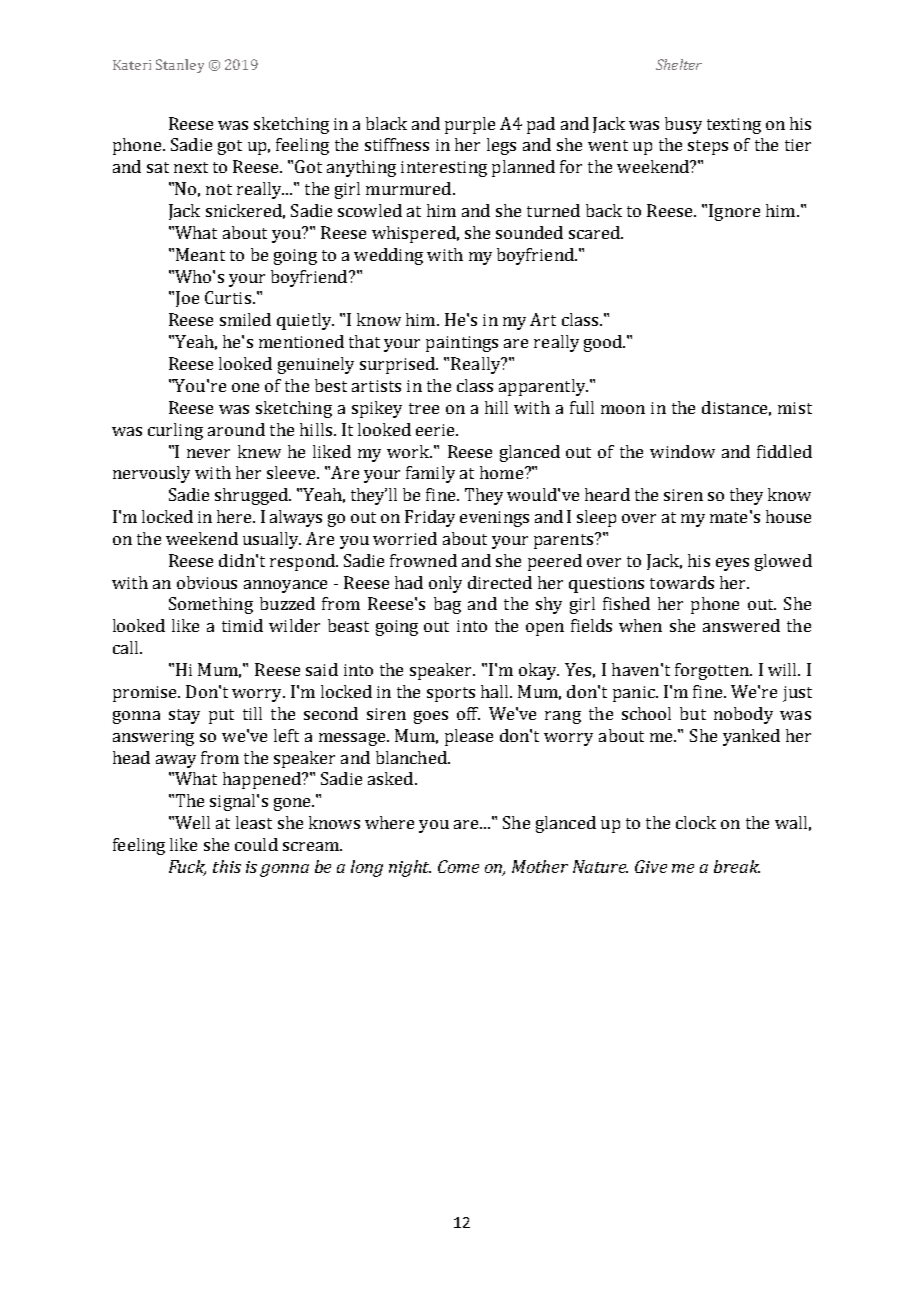  Describe the element at coordinates (180, 66) in the screenshot. I see `Stanley` at that location.
